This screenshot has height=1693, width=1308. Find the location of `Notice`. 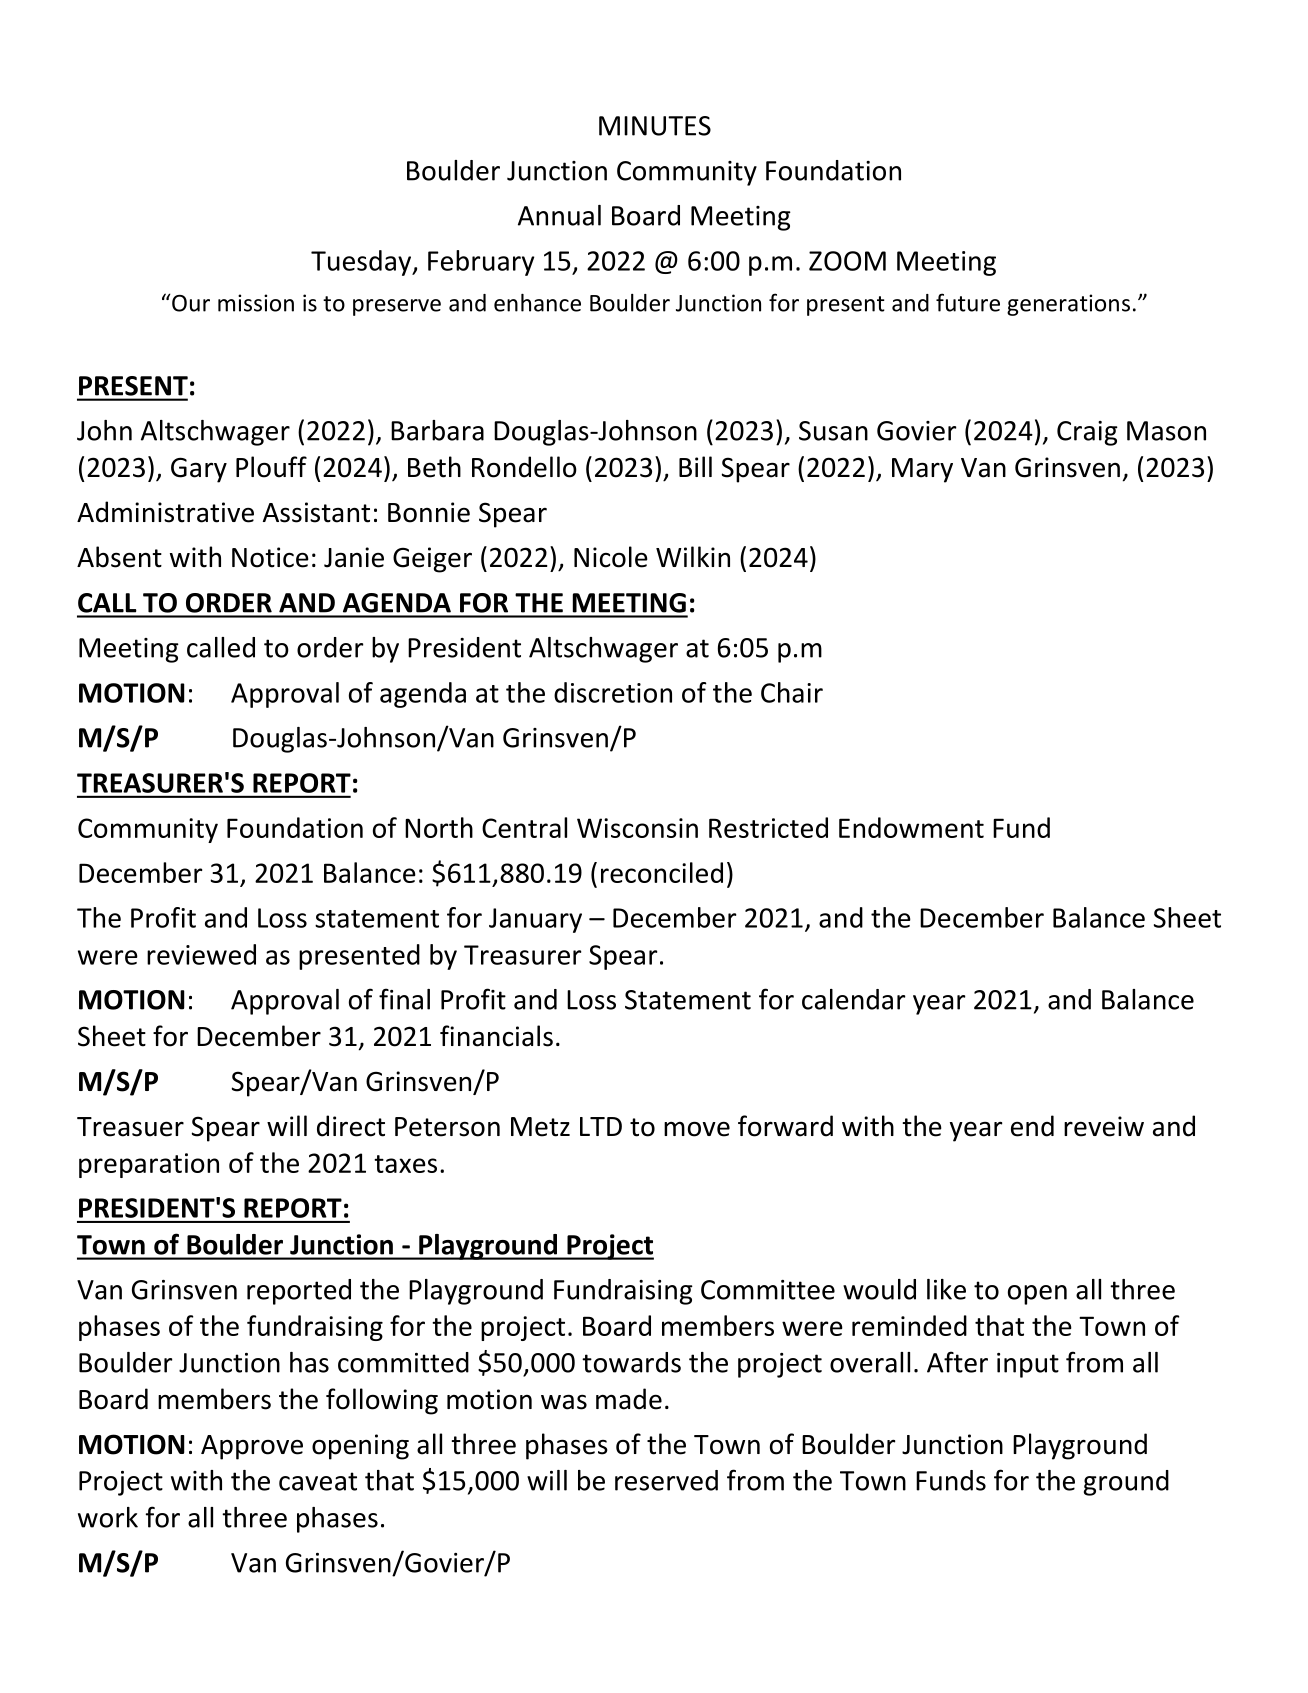

Notice is located at coordinates (270, 557).
